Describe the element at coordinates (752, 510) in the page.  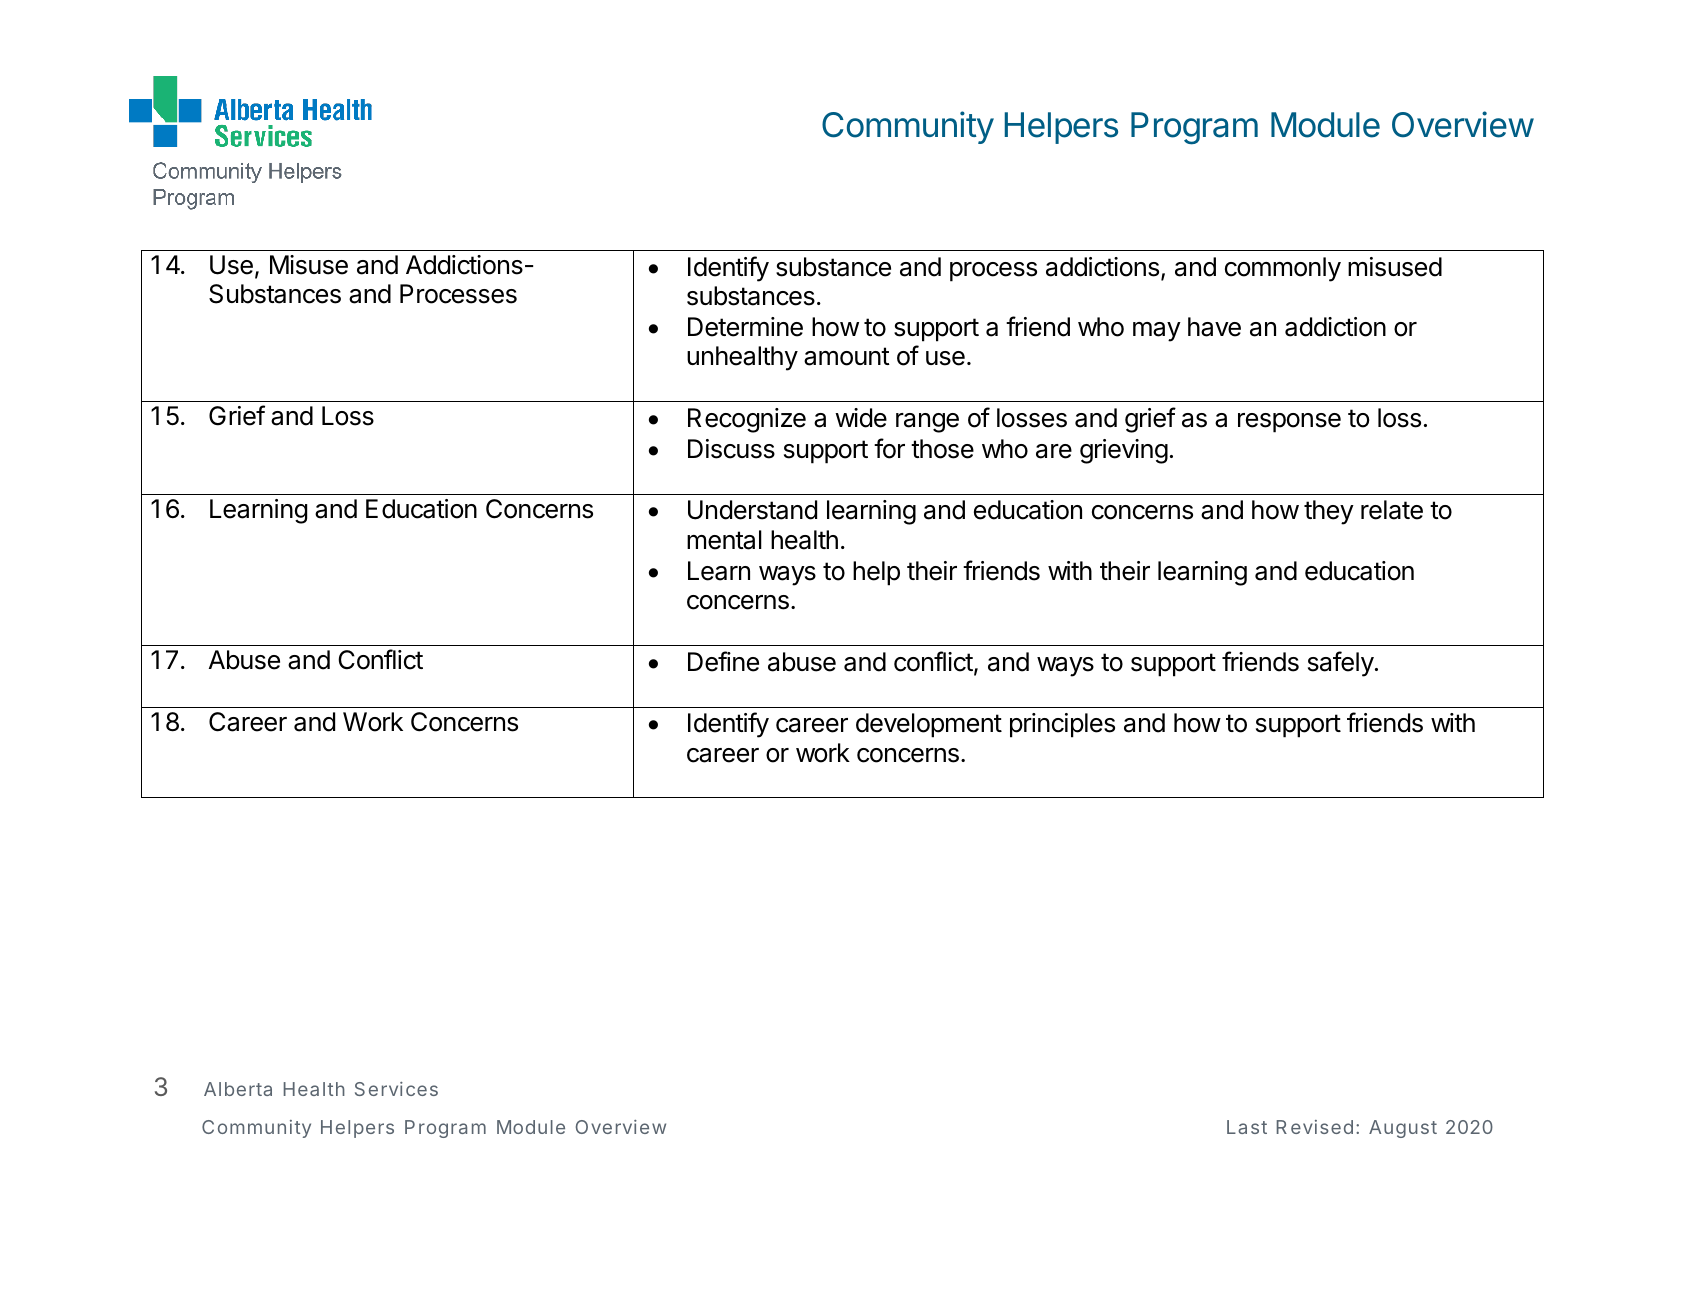
I see `Understand` at that location.
